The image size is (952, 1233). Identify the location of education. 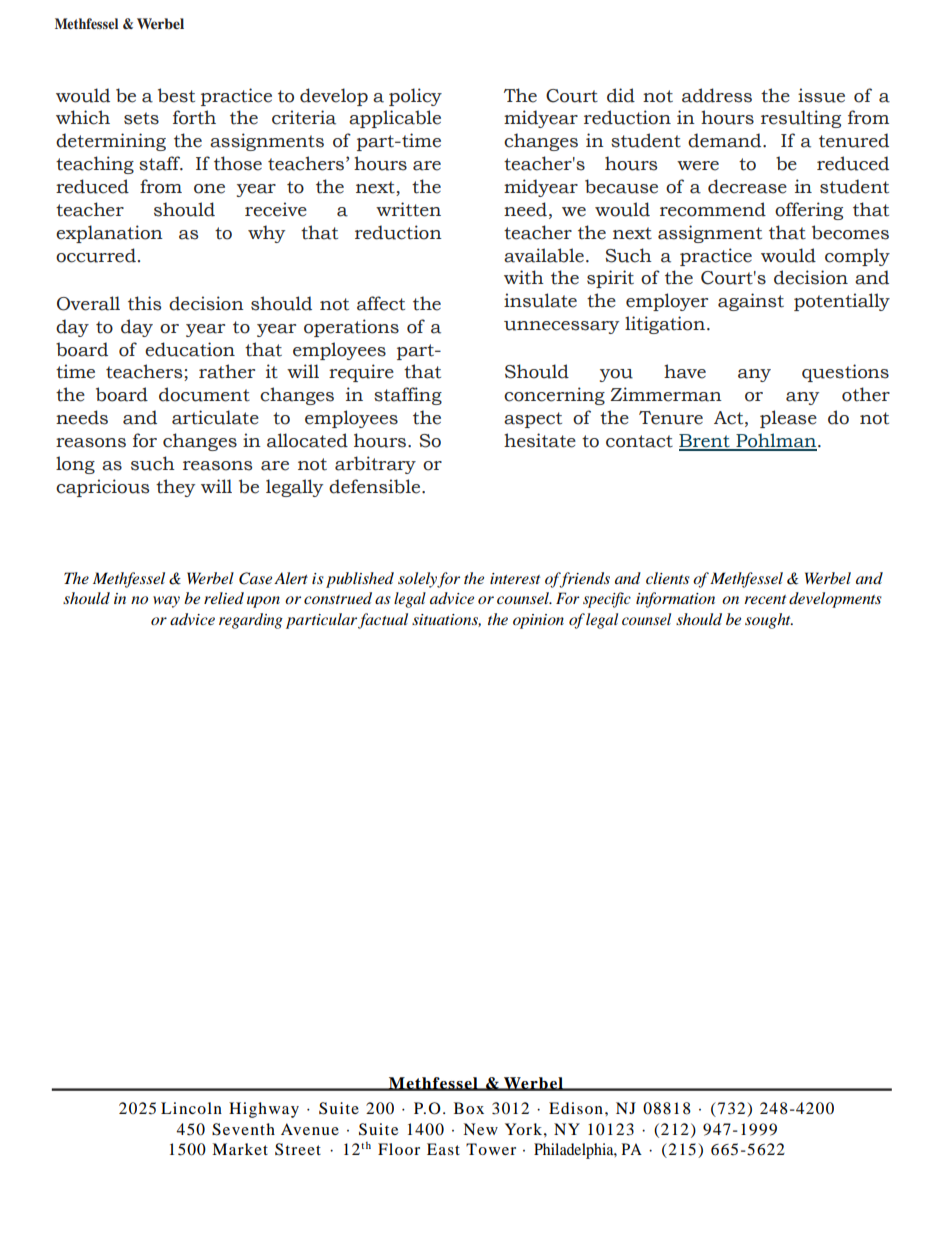
(190, 349).
